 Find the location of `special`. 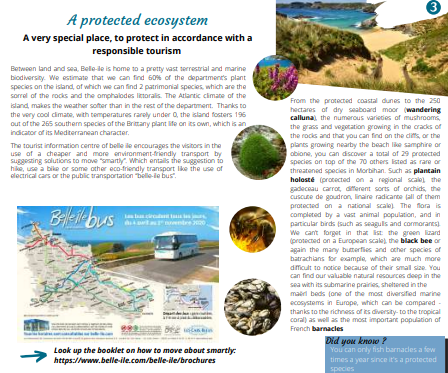

special is located at coordinates (68, 38).
